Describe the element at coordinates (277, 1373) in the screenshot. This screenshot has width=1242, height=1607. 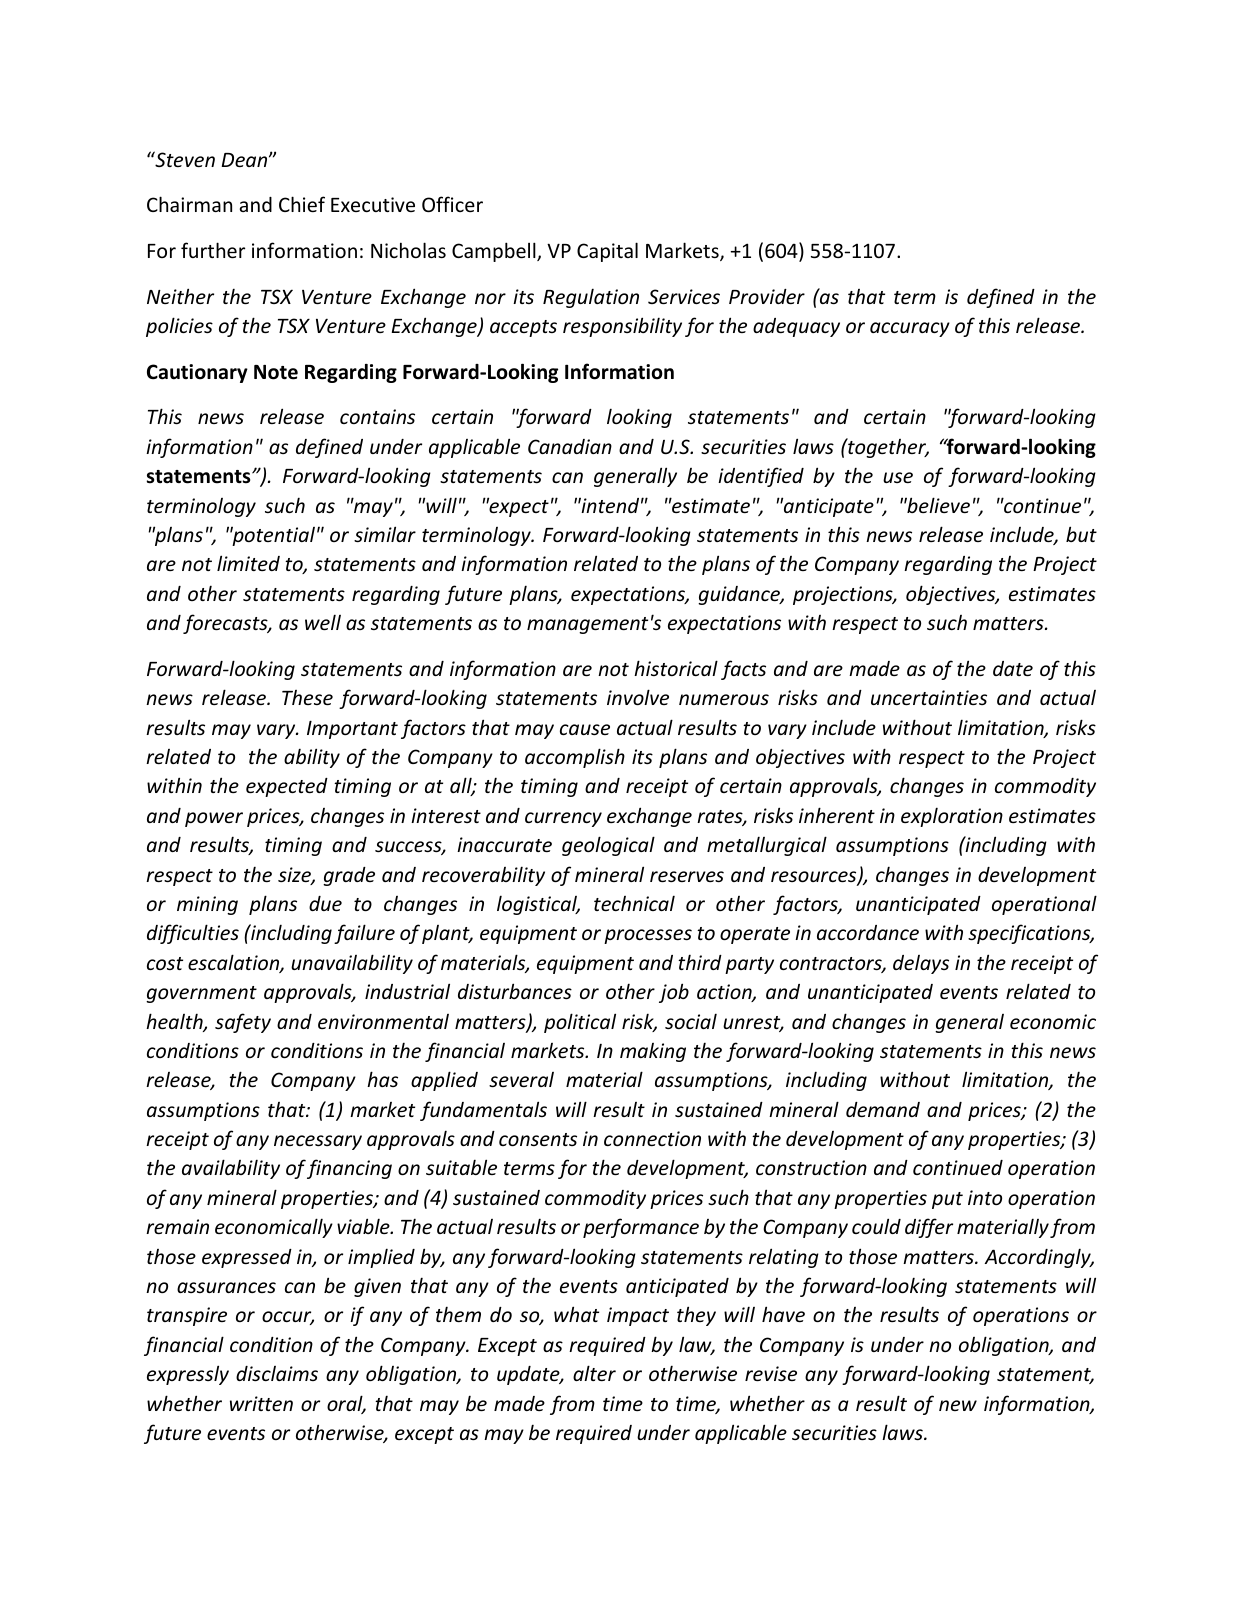
I see `disclaims` at that location.
